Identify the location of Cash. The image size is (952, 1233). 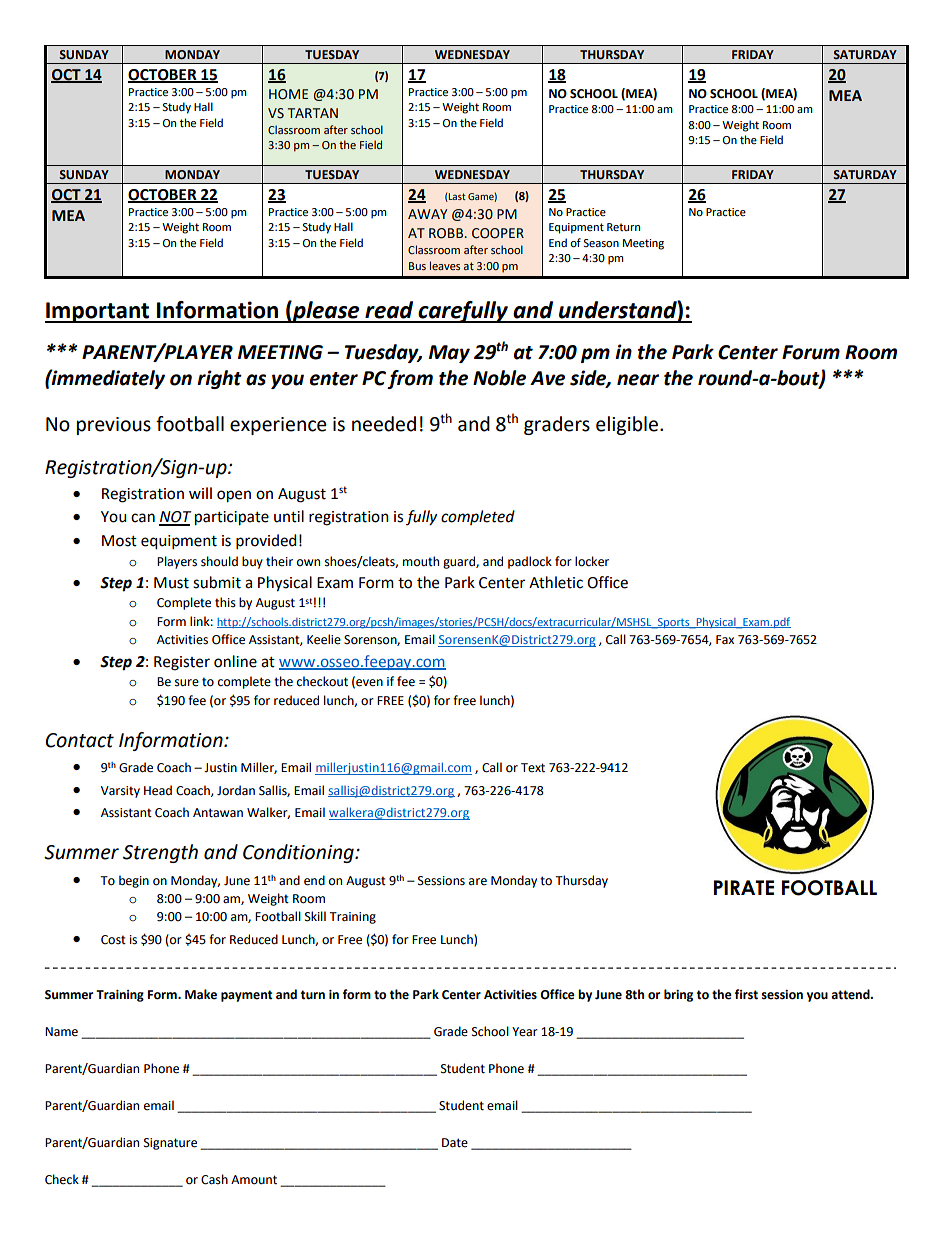
(214, 1179).
